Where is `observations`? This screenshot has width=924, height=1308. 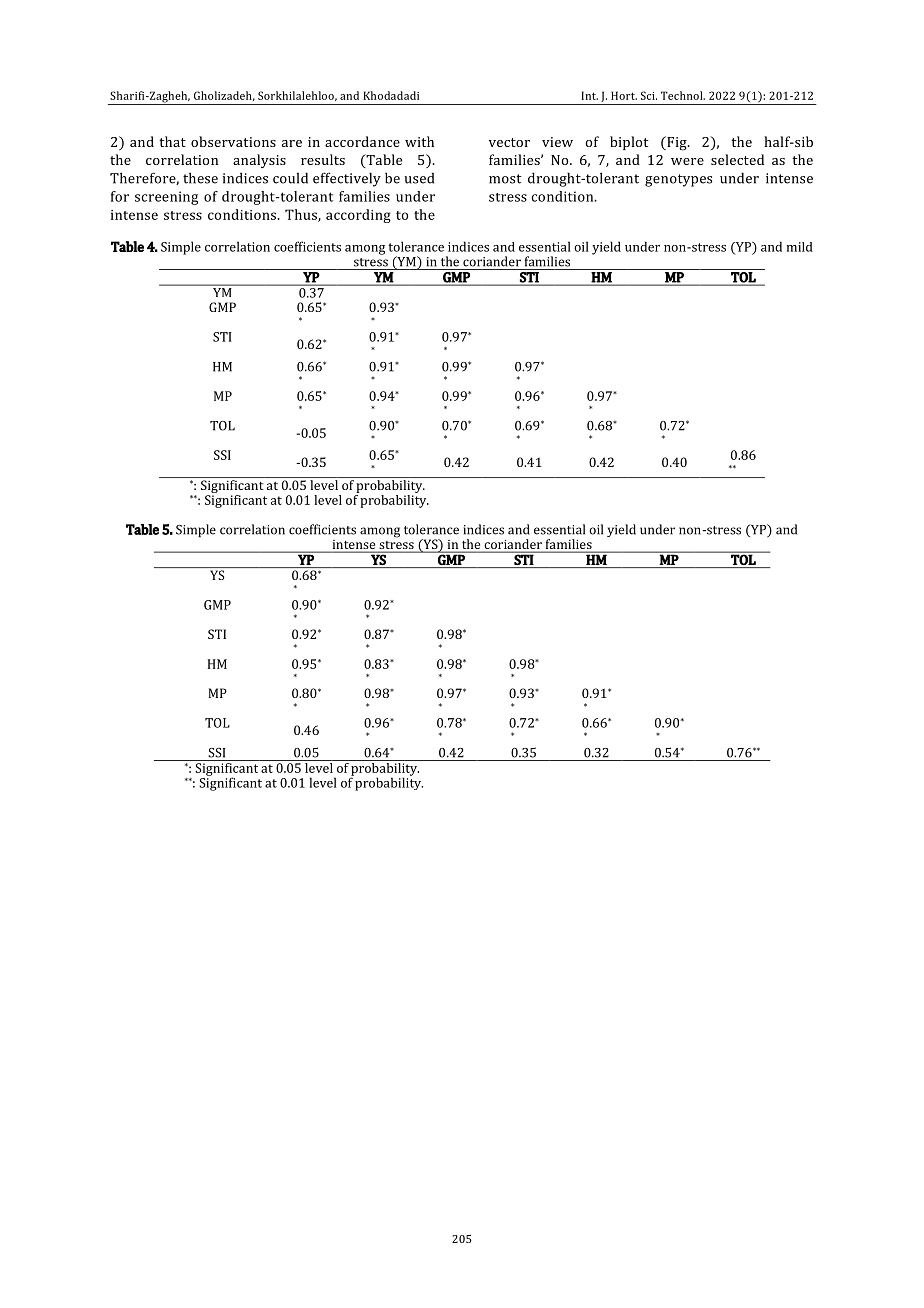
observations is located at coordinates (233, 141).
